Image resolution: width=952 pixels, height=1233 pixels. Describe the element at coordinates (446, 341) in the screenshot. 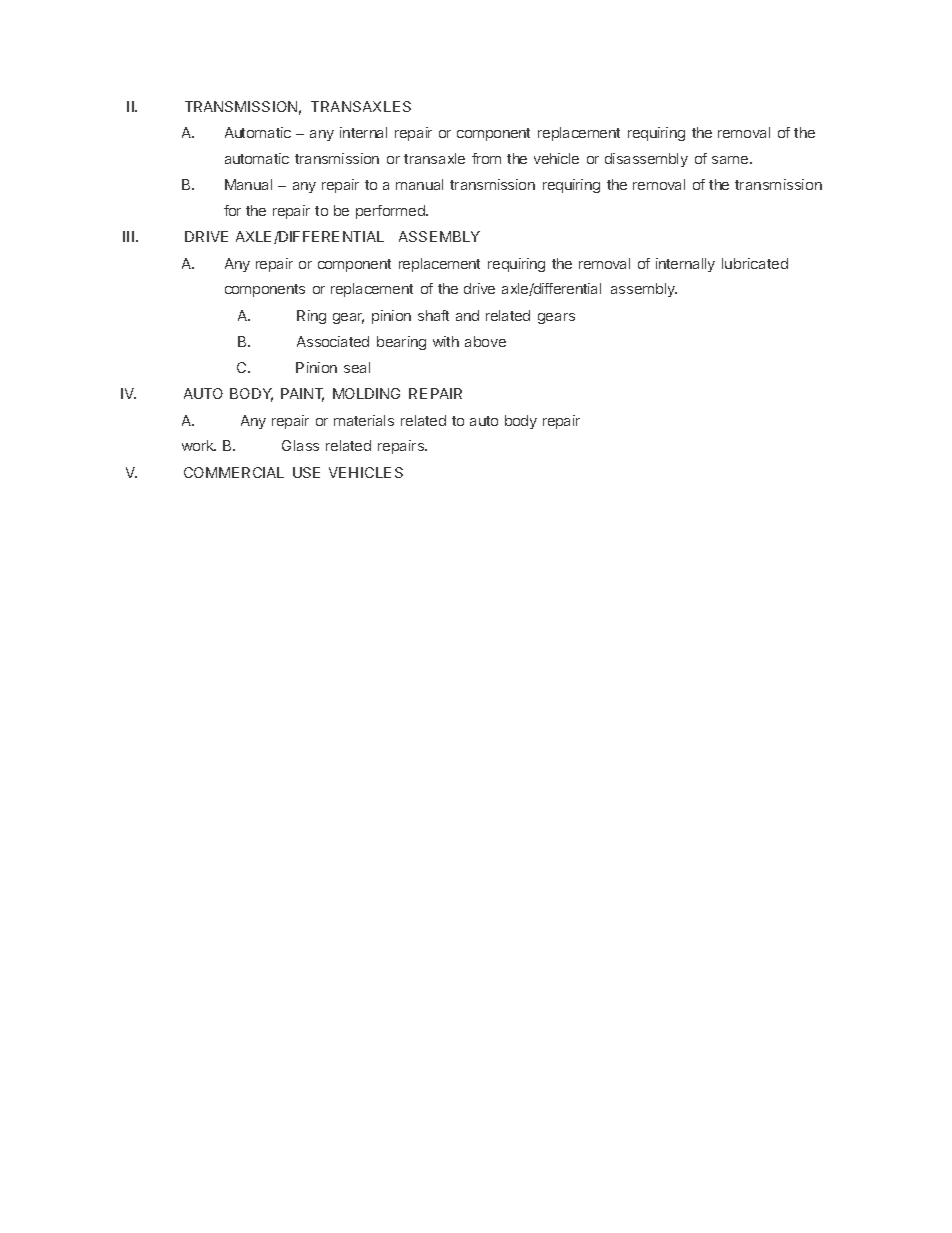

I see `with` at that location.
